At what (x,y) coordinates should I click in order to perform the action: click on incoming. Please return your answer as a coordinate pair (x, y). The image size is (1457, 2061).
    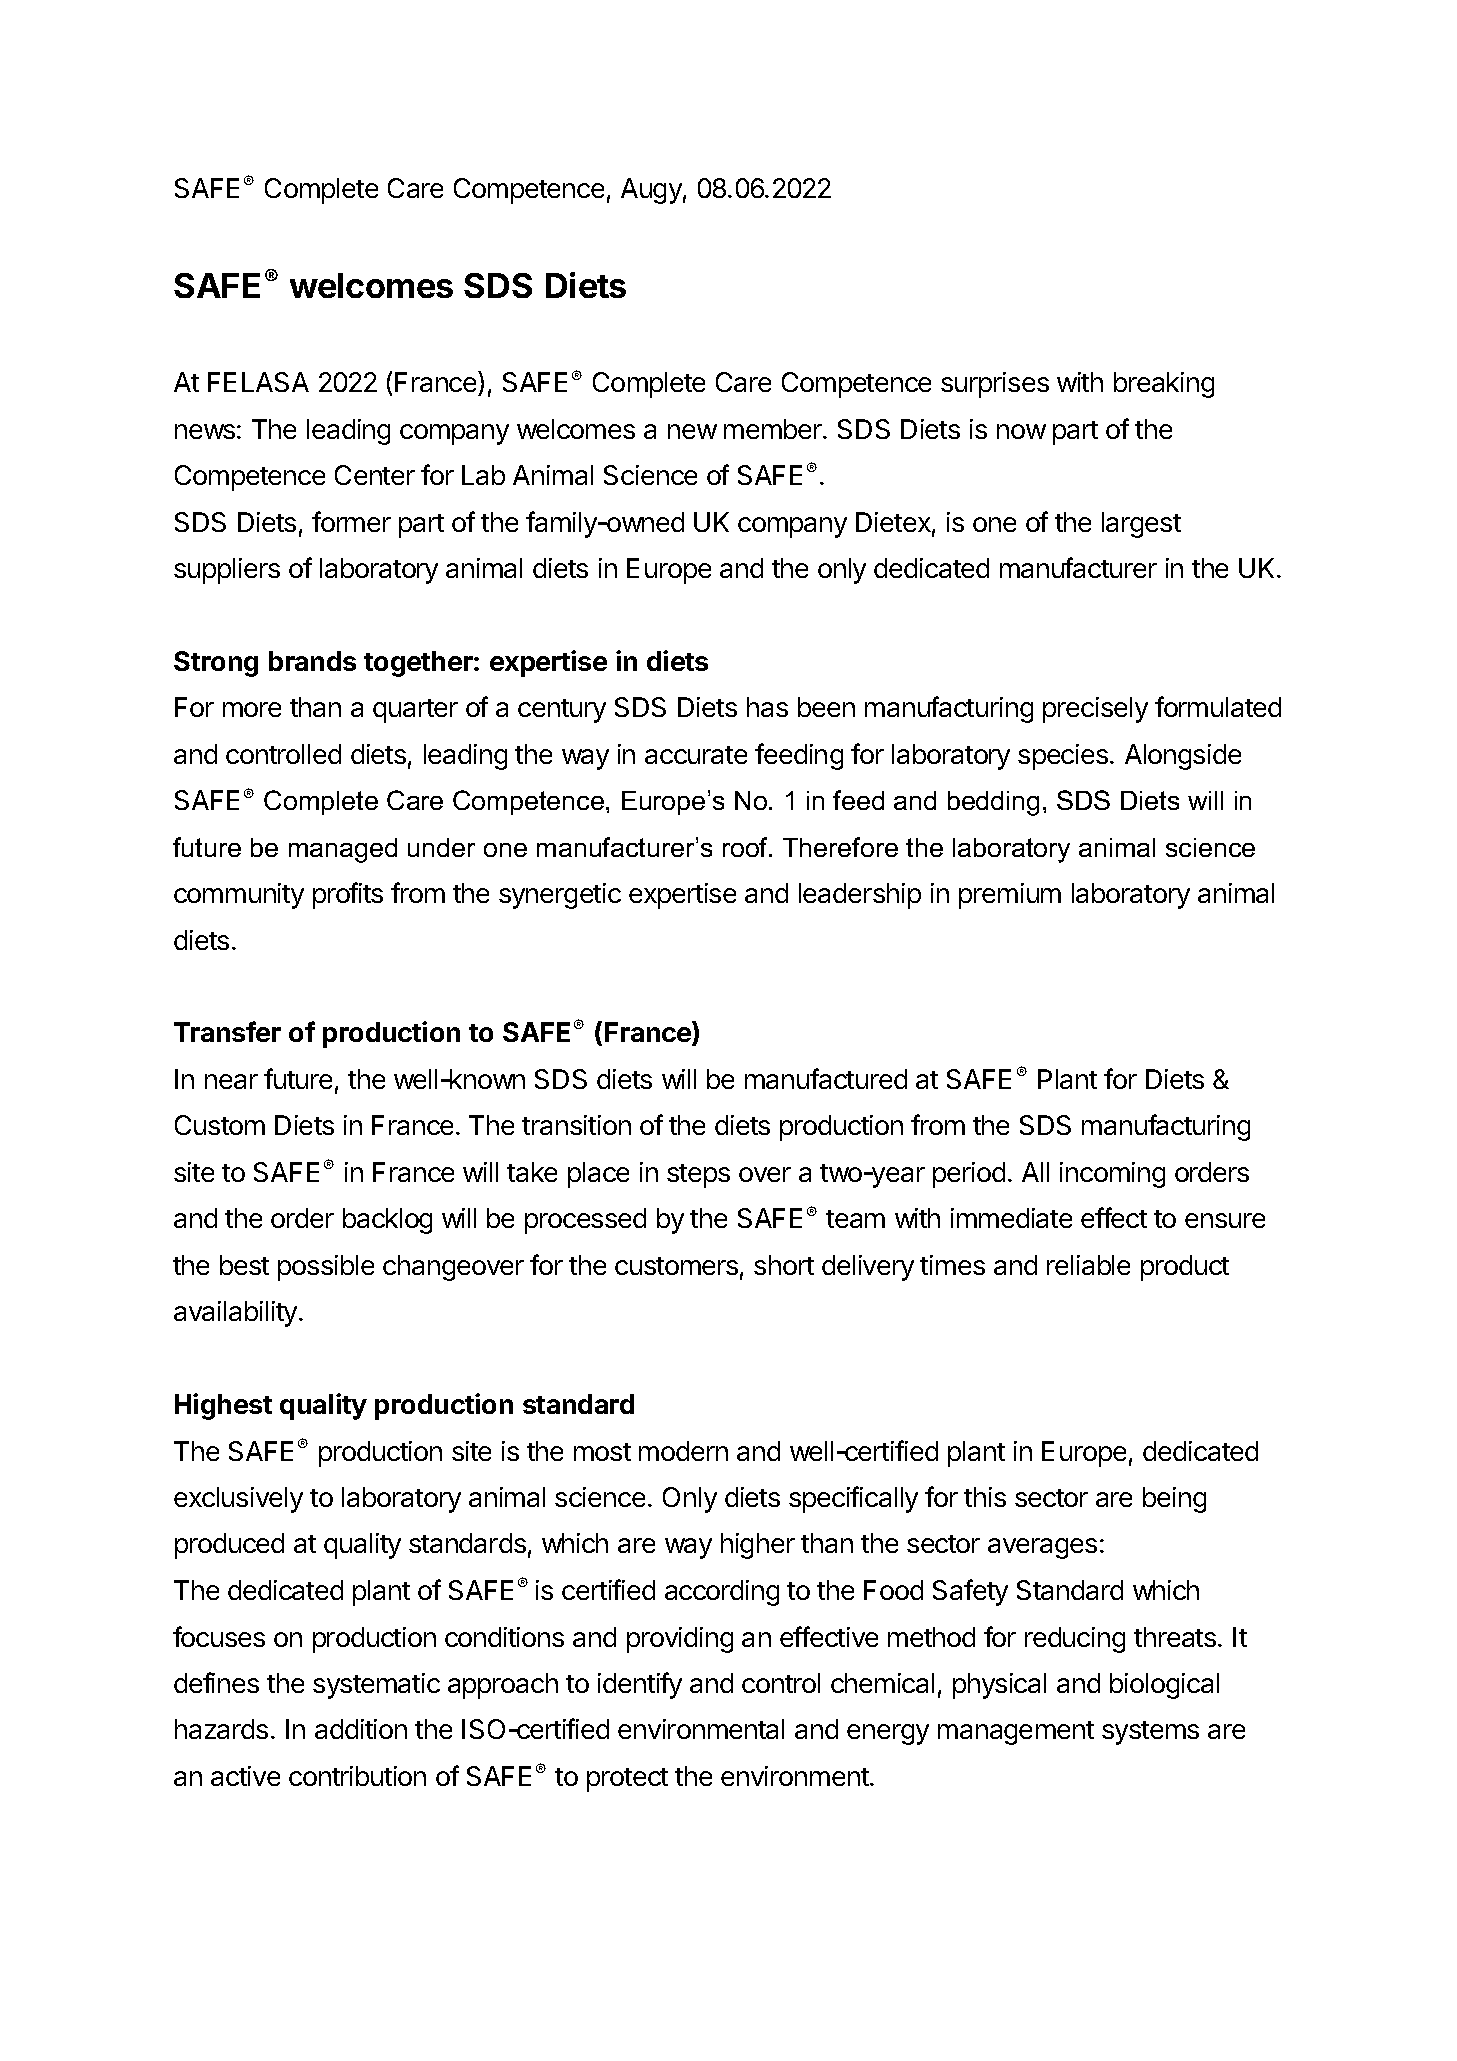
    Looking at the image, I should click on (1112, 1175).
